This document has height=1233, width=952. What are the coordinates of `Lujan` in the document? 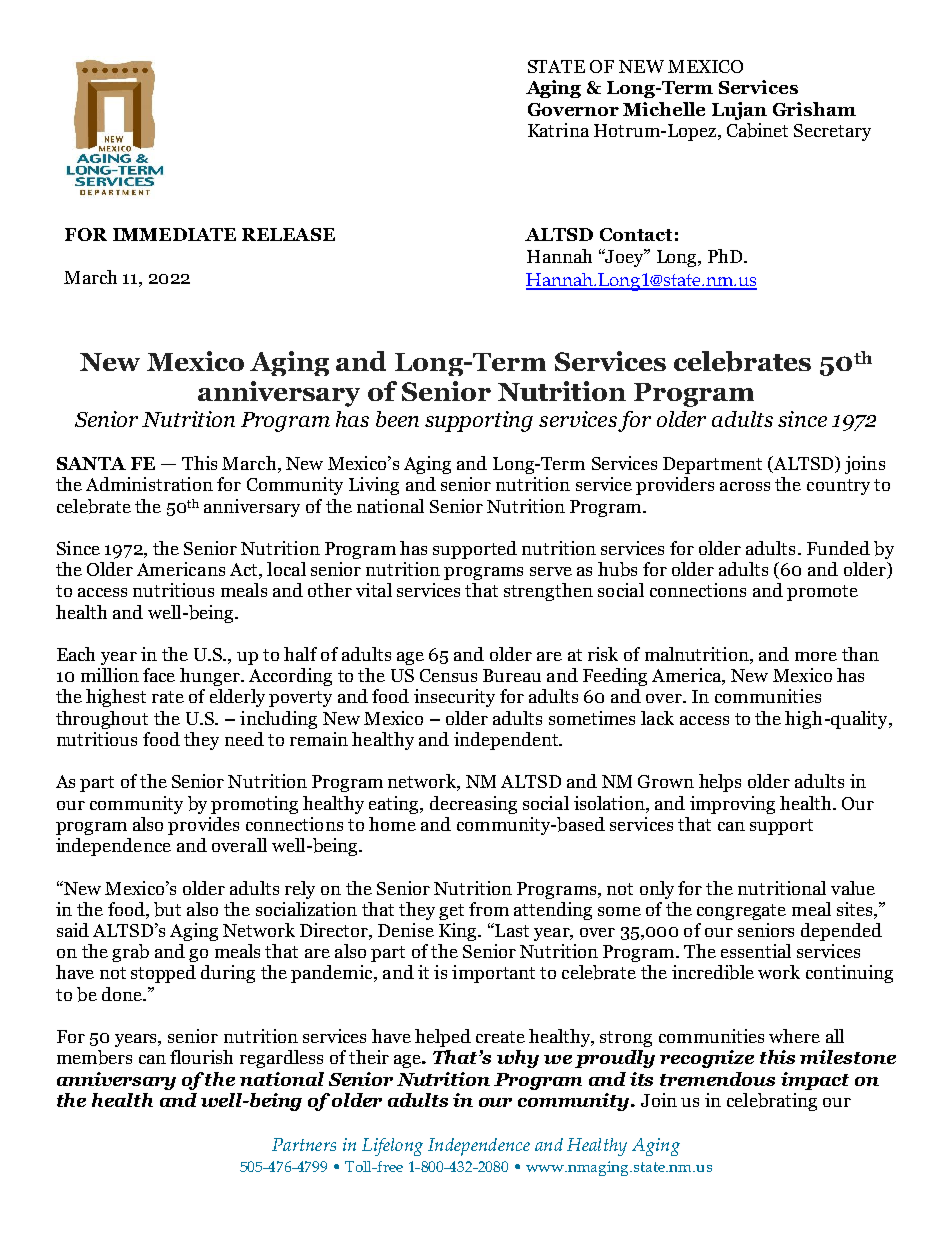 It's located at (739, 111).
